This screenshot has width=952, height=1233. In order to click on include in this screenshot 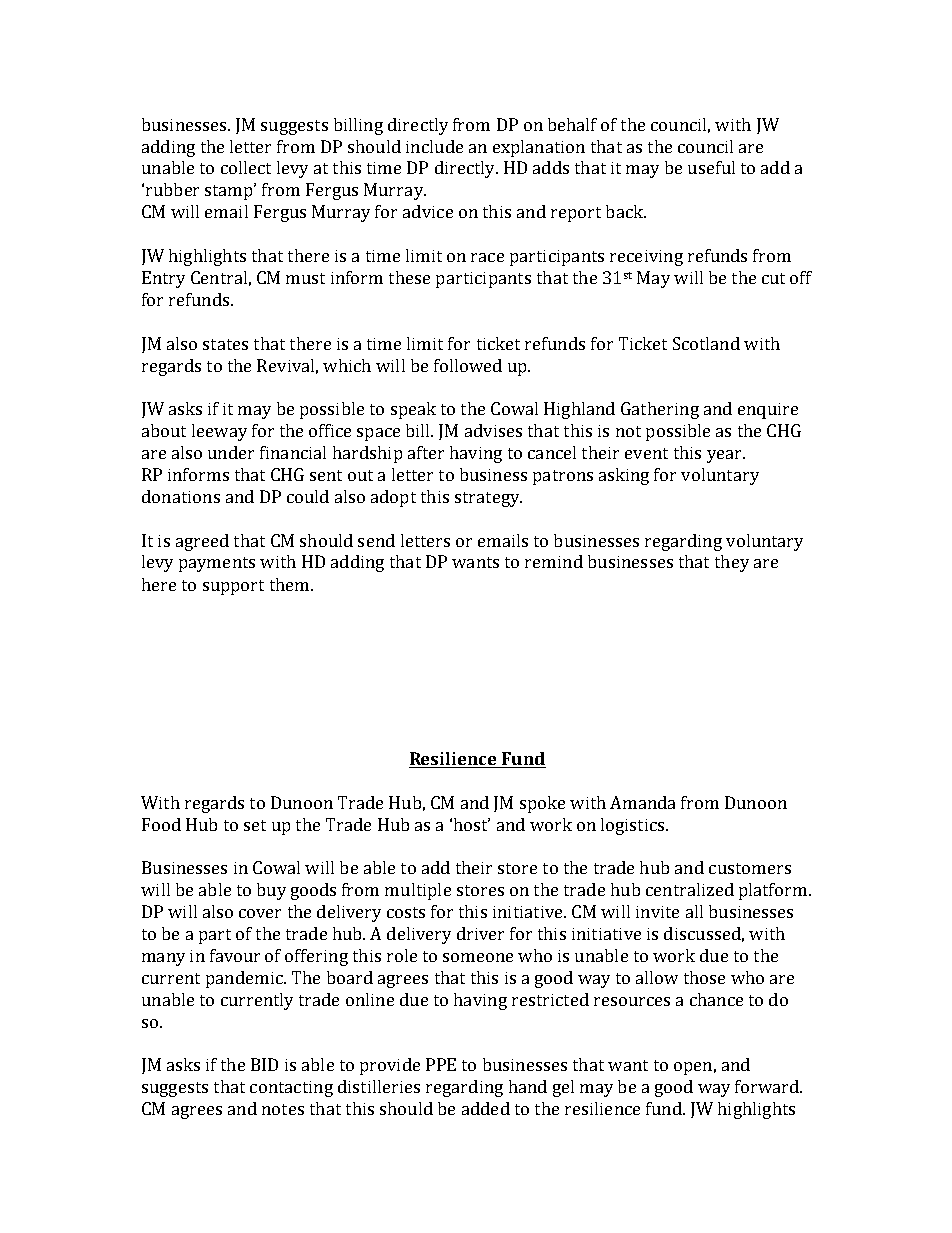, I will do `click(434, 146)`.
